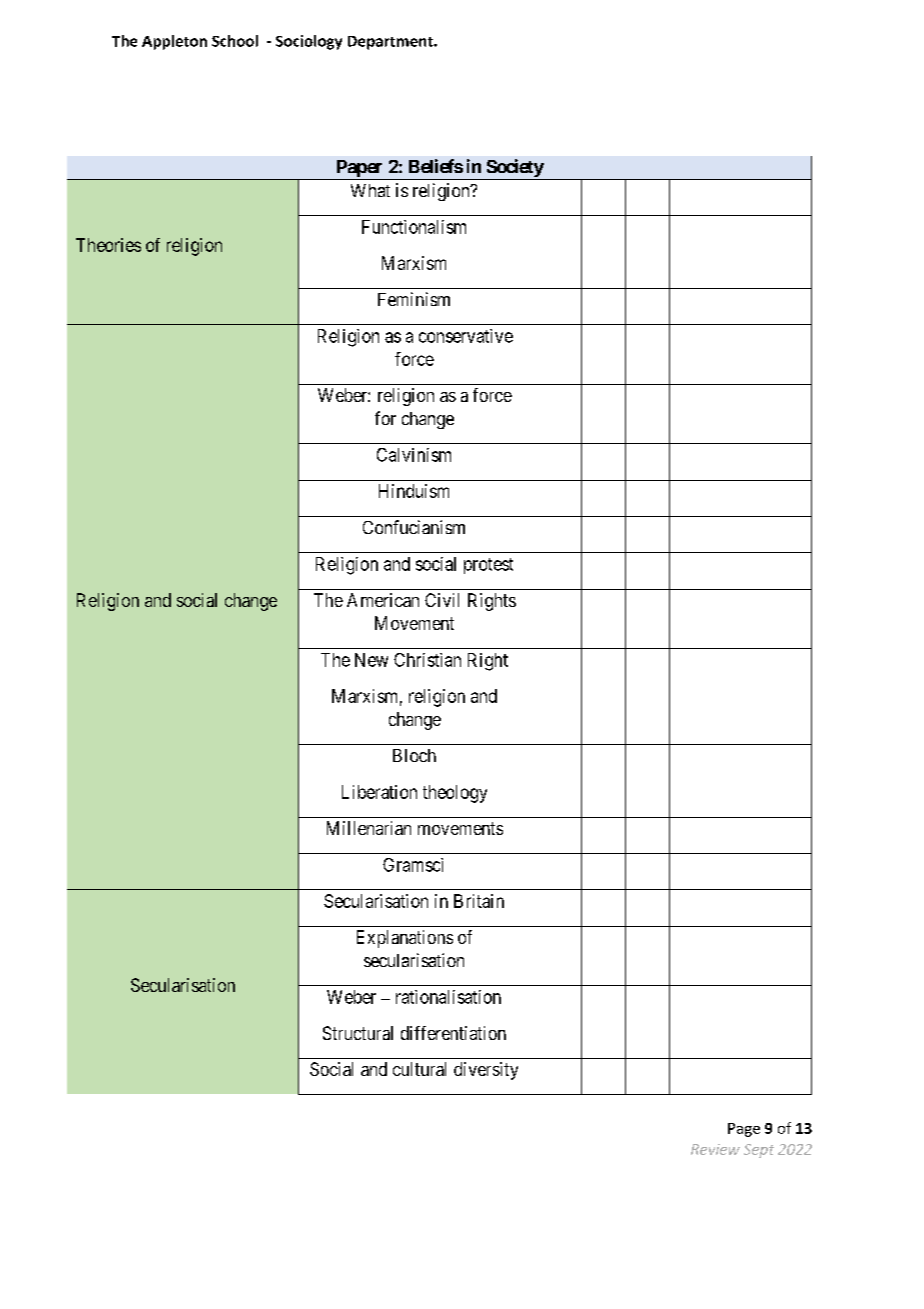 The height and width of the image is (1309, 924). What do you see at coordinates (358, 1033) in the image?
I see `Structural` at bounding box center [358, 1033].
